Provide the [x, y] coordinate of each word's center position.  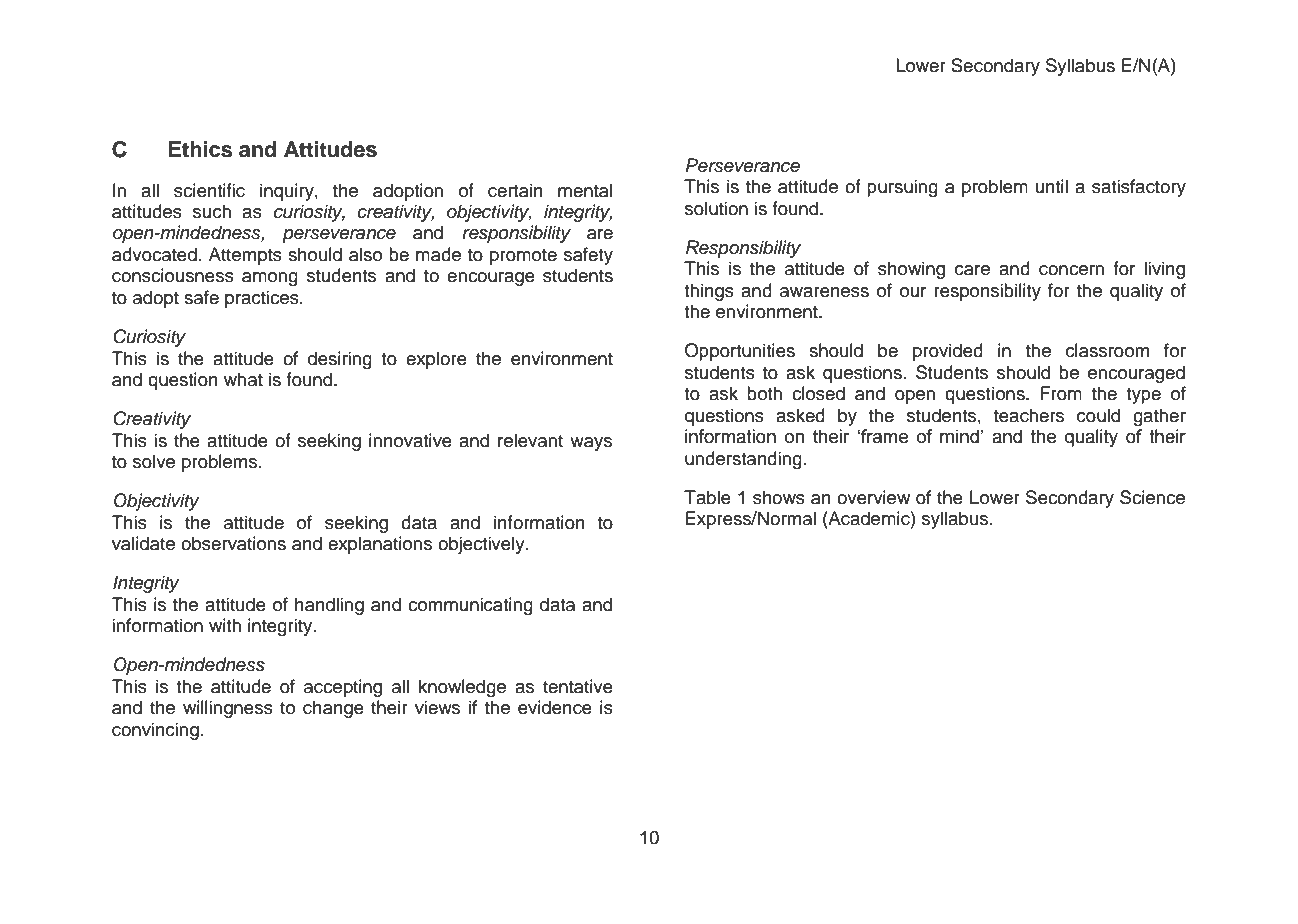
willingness [228, 709]
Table [707, 497]
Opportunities [740, 352]
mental [585, 190]
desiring [340, 360]
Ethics [200, 149]
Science [1152, 497]
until [1052, 186]
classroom [1107, 350]
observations [233, 543]
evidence [555, 707]
